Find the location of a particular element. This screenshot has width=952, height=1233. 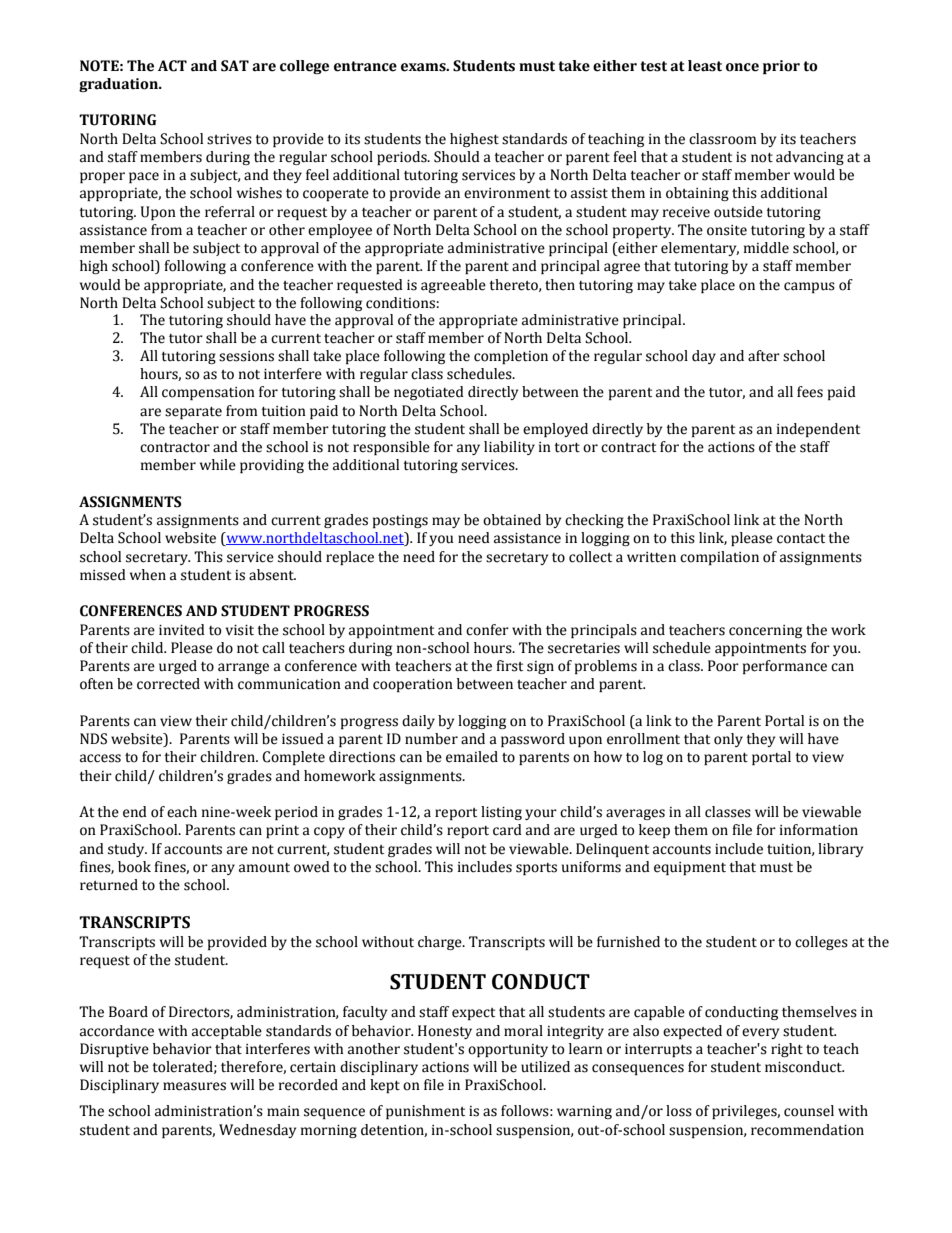

only is located at coordinates (728, 740).
